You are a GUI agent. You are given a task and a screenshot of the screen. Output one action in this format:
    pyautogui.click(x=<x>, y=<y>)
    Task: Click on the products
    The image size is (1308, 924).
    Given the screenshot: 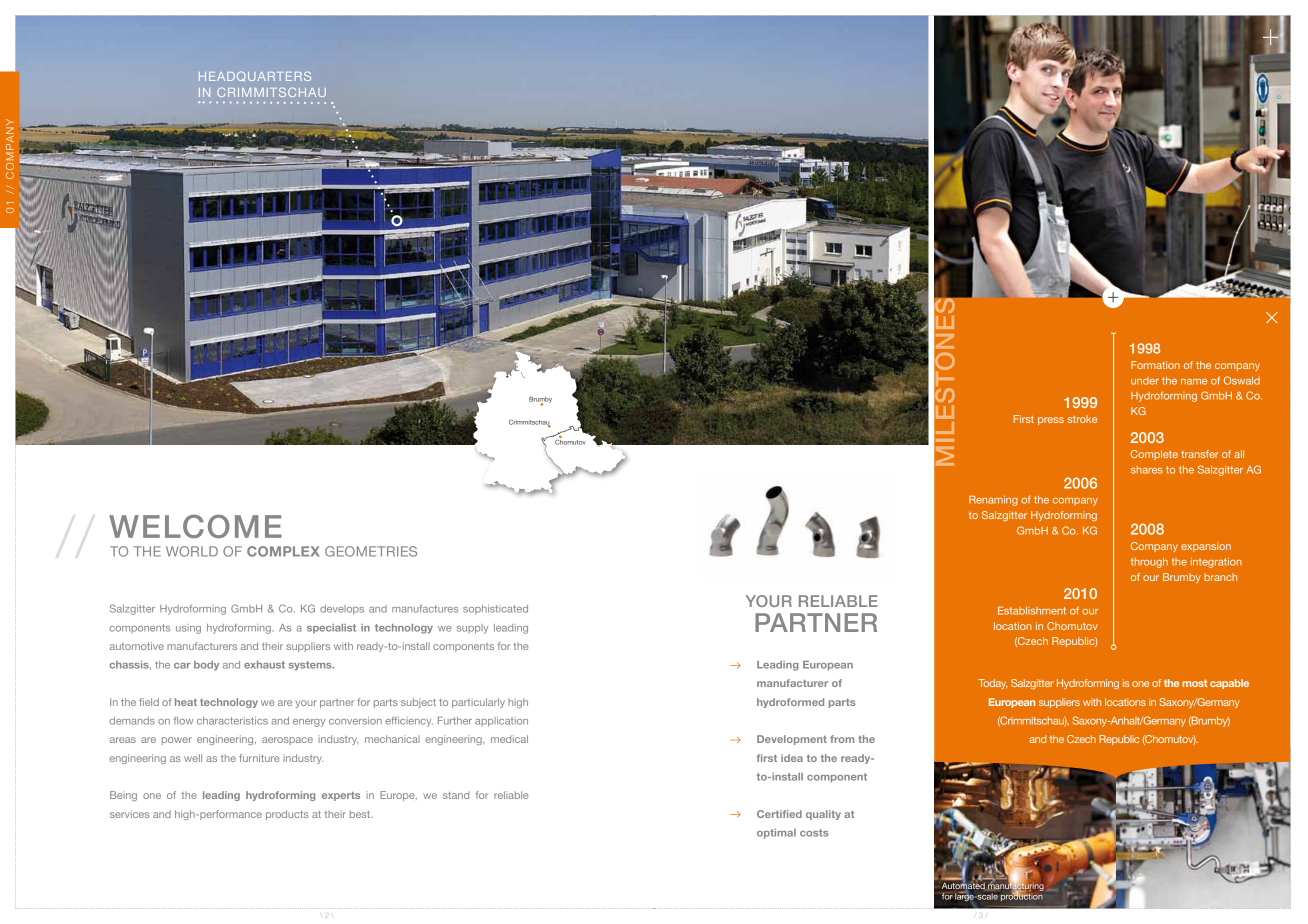 What is the action you would take?
    pyautogui.click(x=287, y=815)
